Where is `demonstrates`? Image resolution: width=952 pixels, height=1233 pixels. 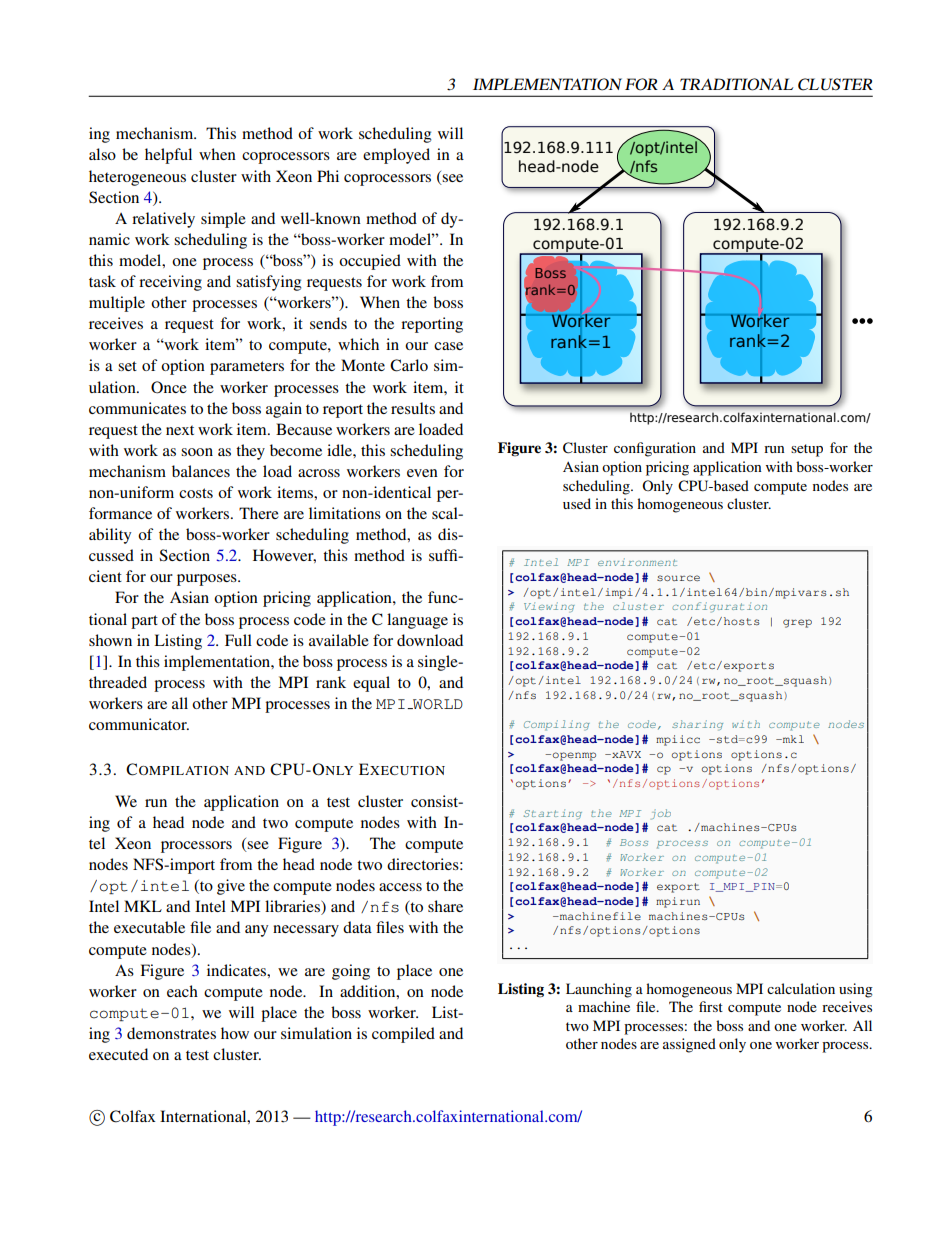 demonstrates is located at coordinates (171, 1033).
